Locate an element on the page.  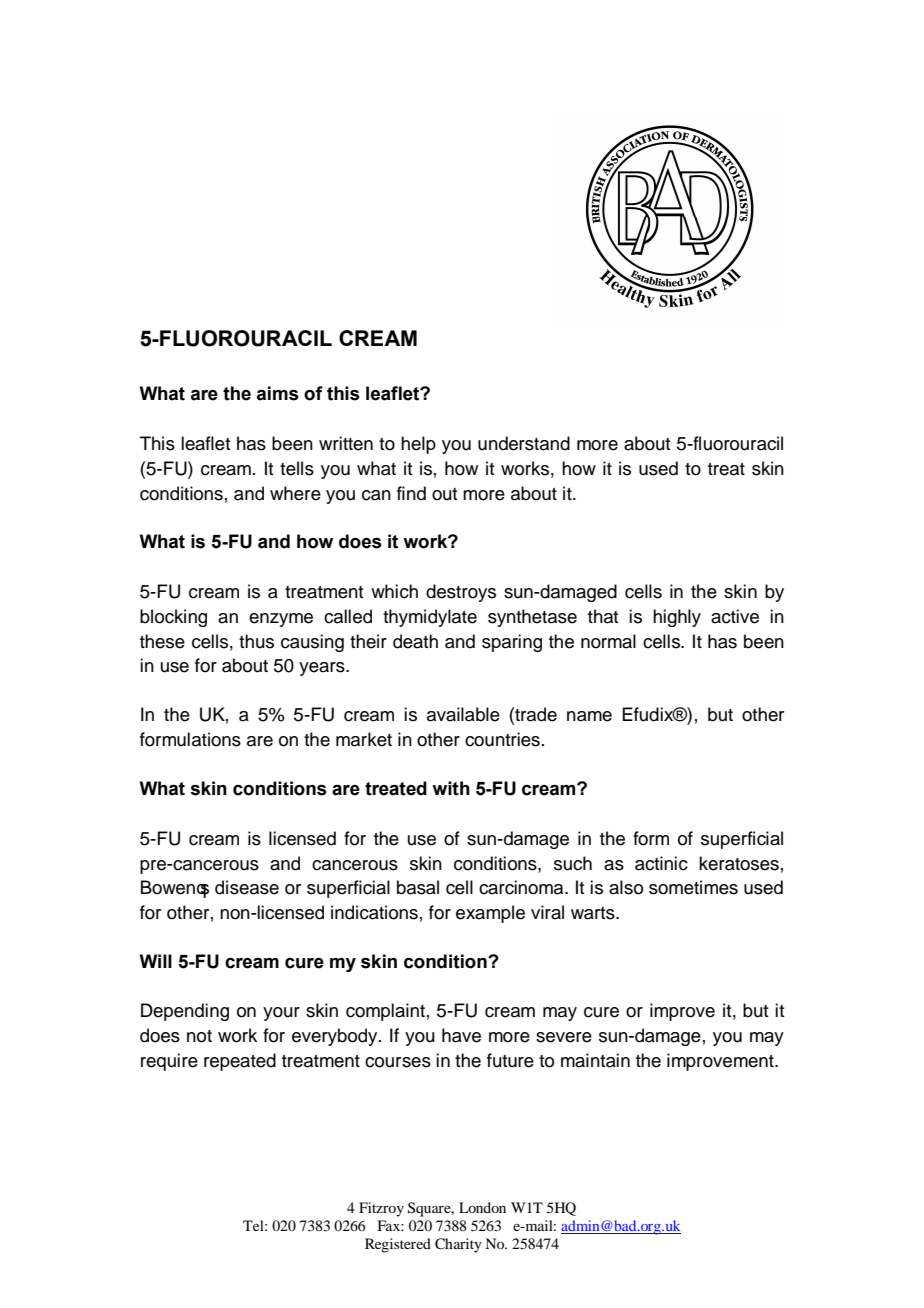
actinic is located at coordinates (661, 863).
